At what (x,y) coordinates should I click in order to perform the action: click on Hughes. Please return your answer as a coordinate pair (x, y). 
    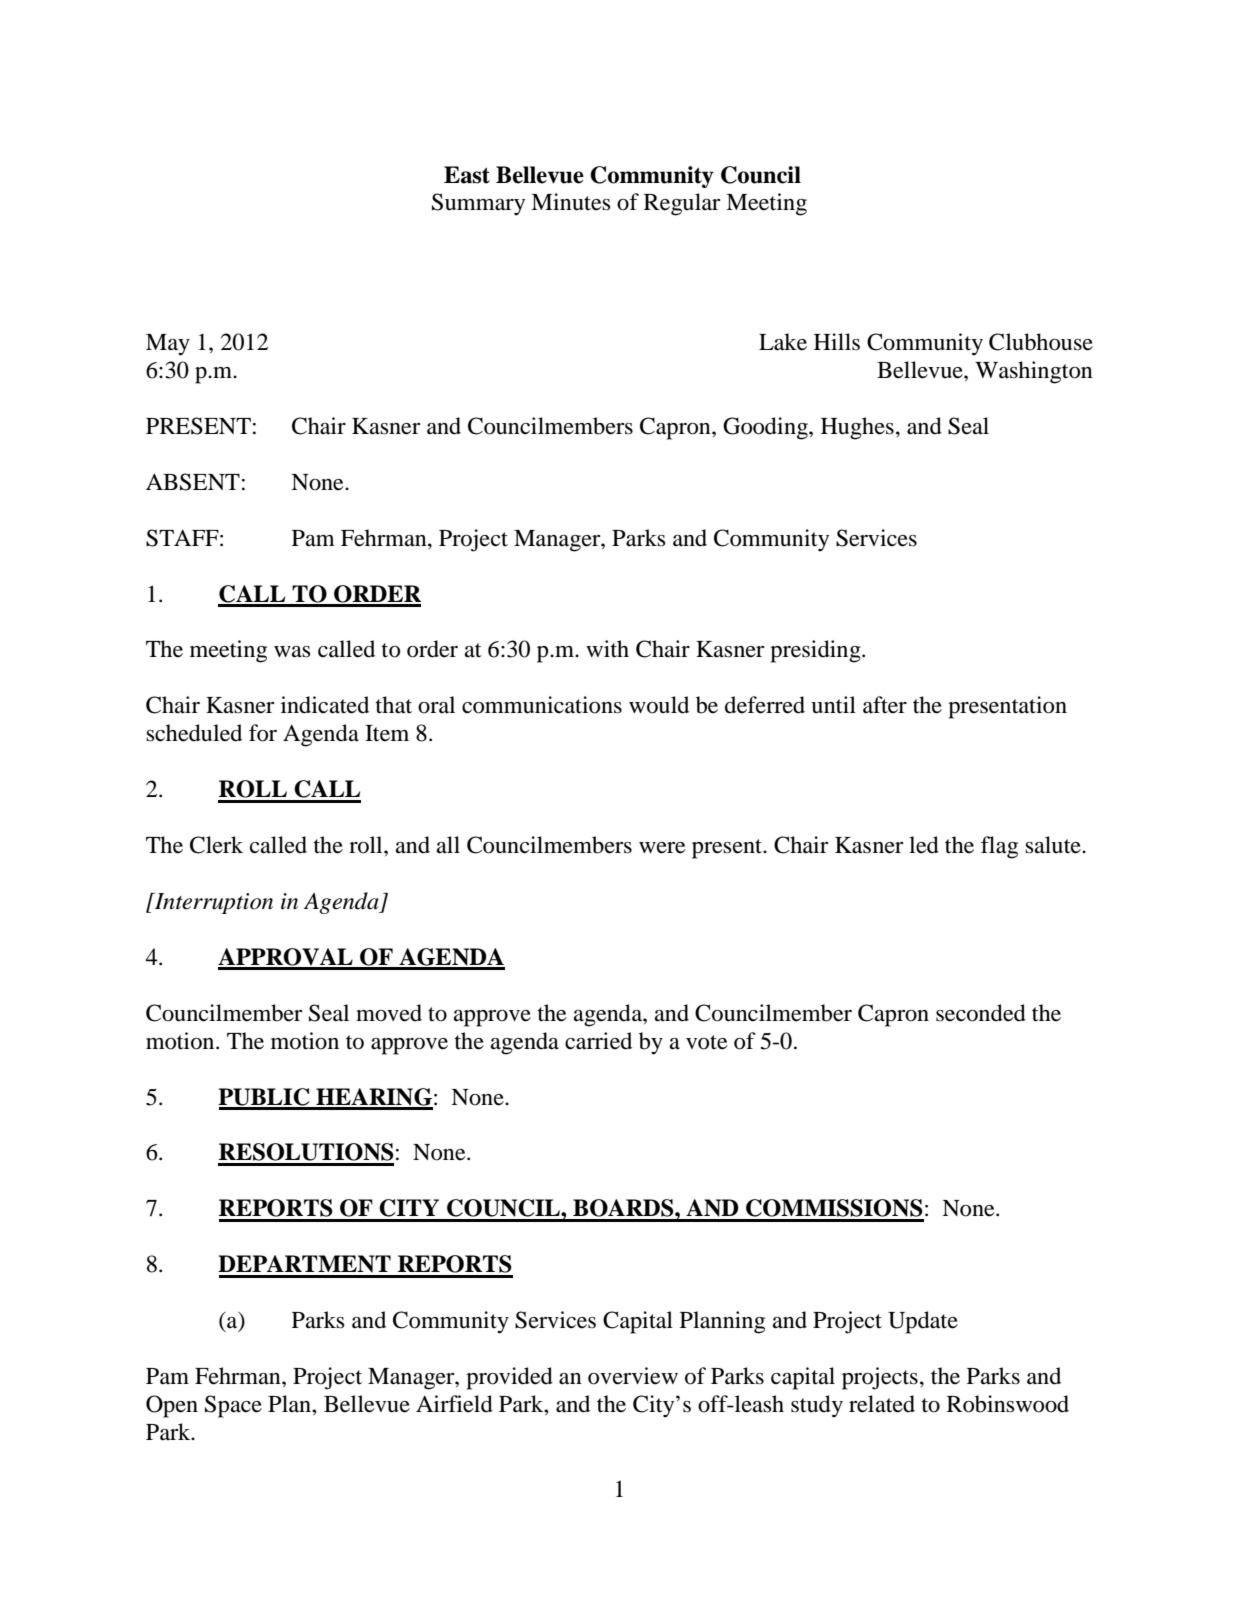
    Looking at the image, I should click on (857, 428).
